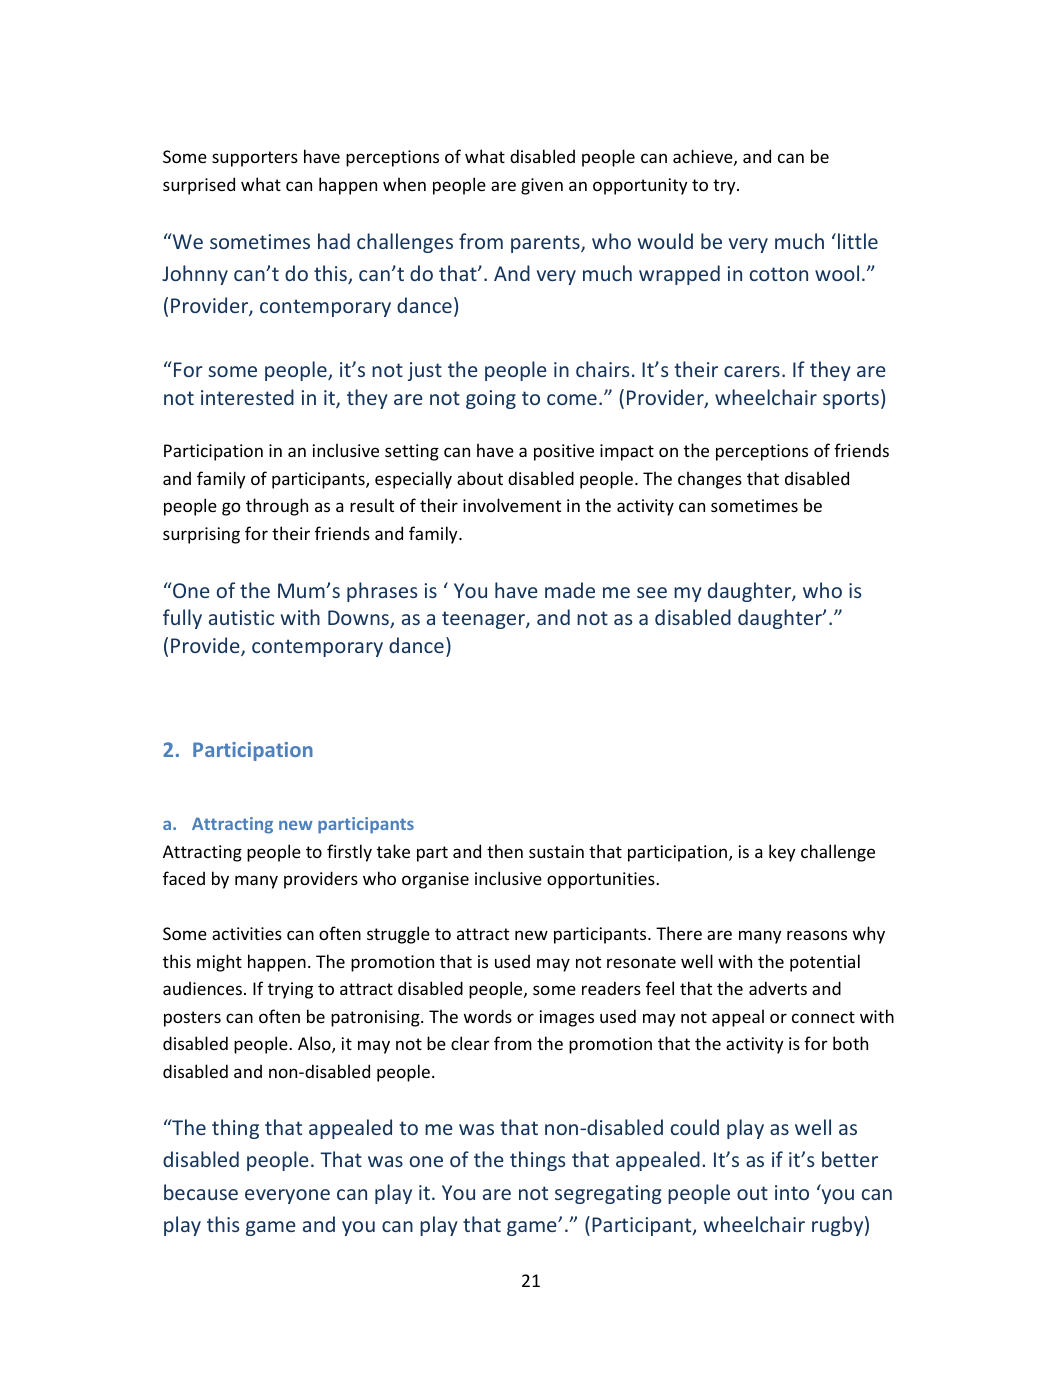 The image size is (1063, 1375). Describe the element at coordinates (570, 590) in the screenshot. I see `made` at that location.
